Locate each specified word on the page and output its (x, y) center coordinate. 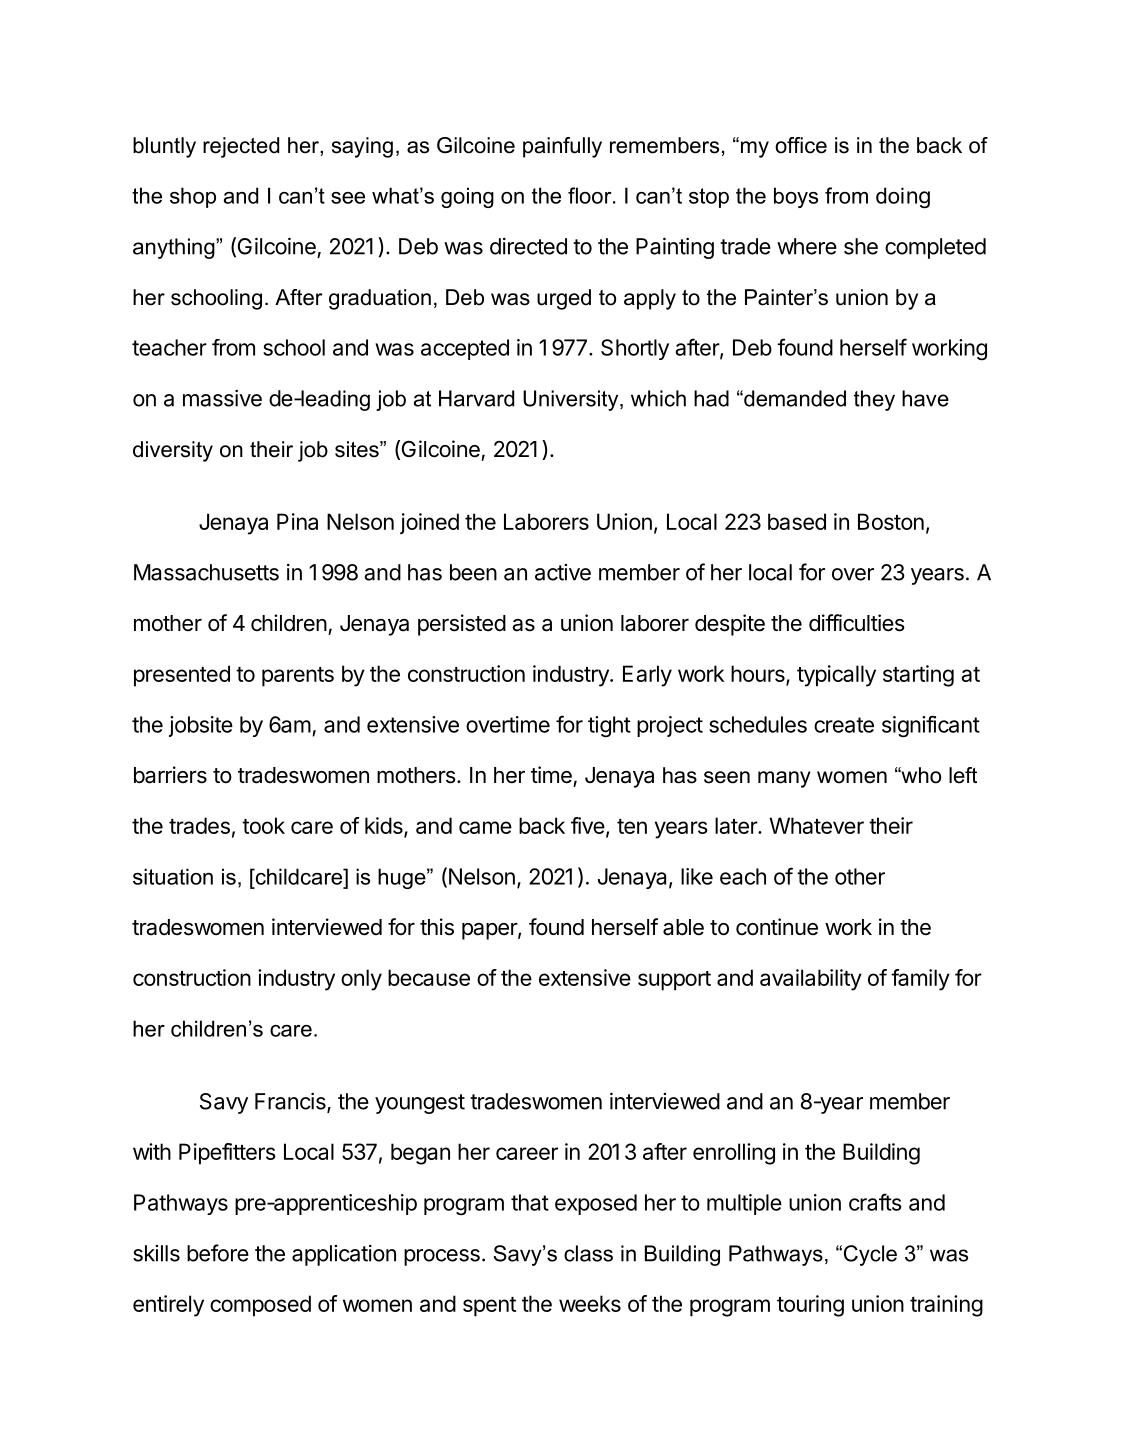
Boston (891, 521)
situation (173, 876)
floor (591, 195)
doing (903, 198)
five (588, 825)
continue (777, 927)
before (218, 1253)
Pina (297, 521)
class (588, 1253)
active (563, 572)
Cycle (870, 1255)
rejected (241, 147)
